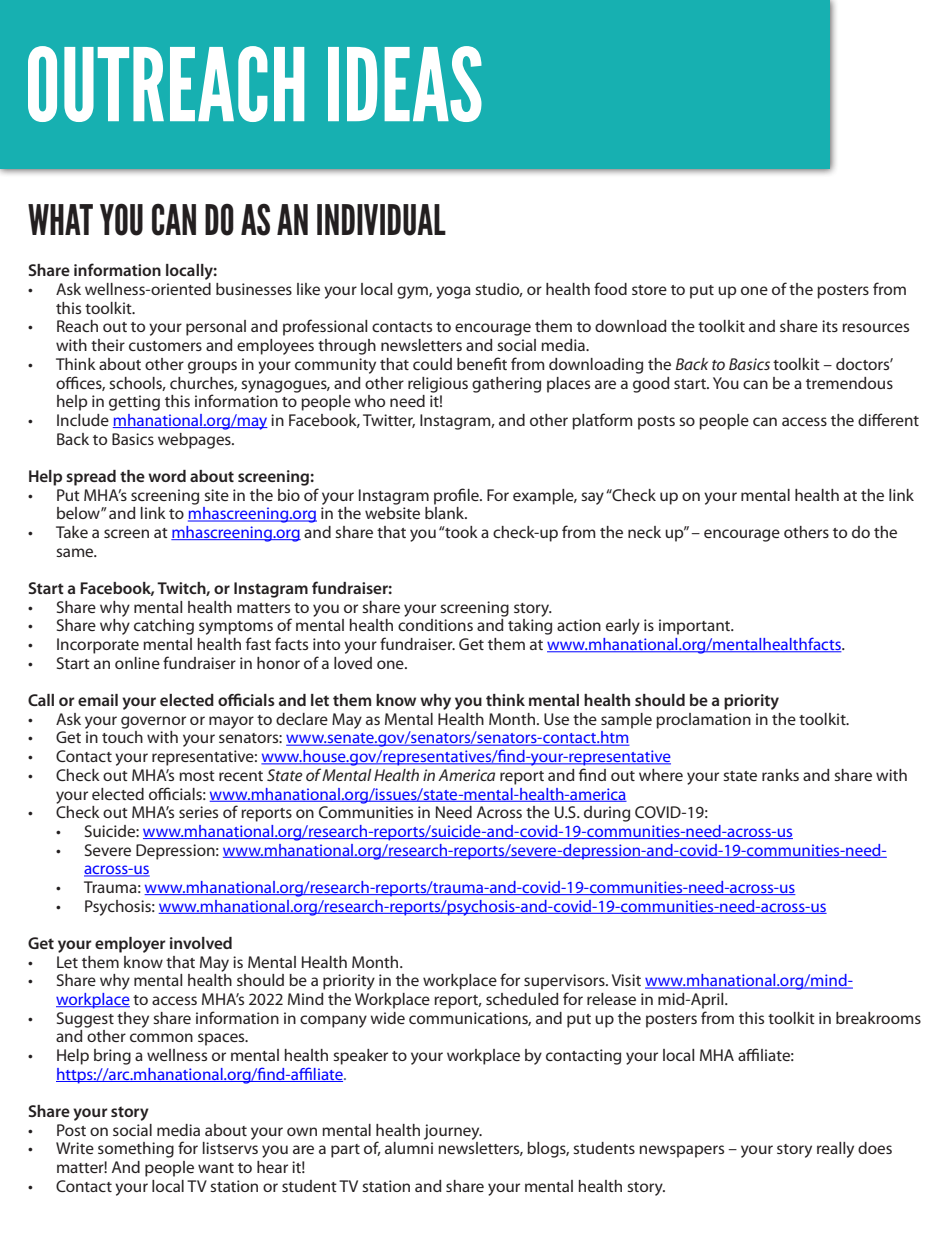 This document has height=1233, width=952. What do you see at coordinates (830, 326) in the document?
I see `its` at bounding box center [830, 326].
